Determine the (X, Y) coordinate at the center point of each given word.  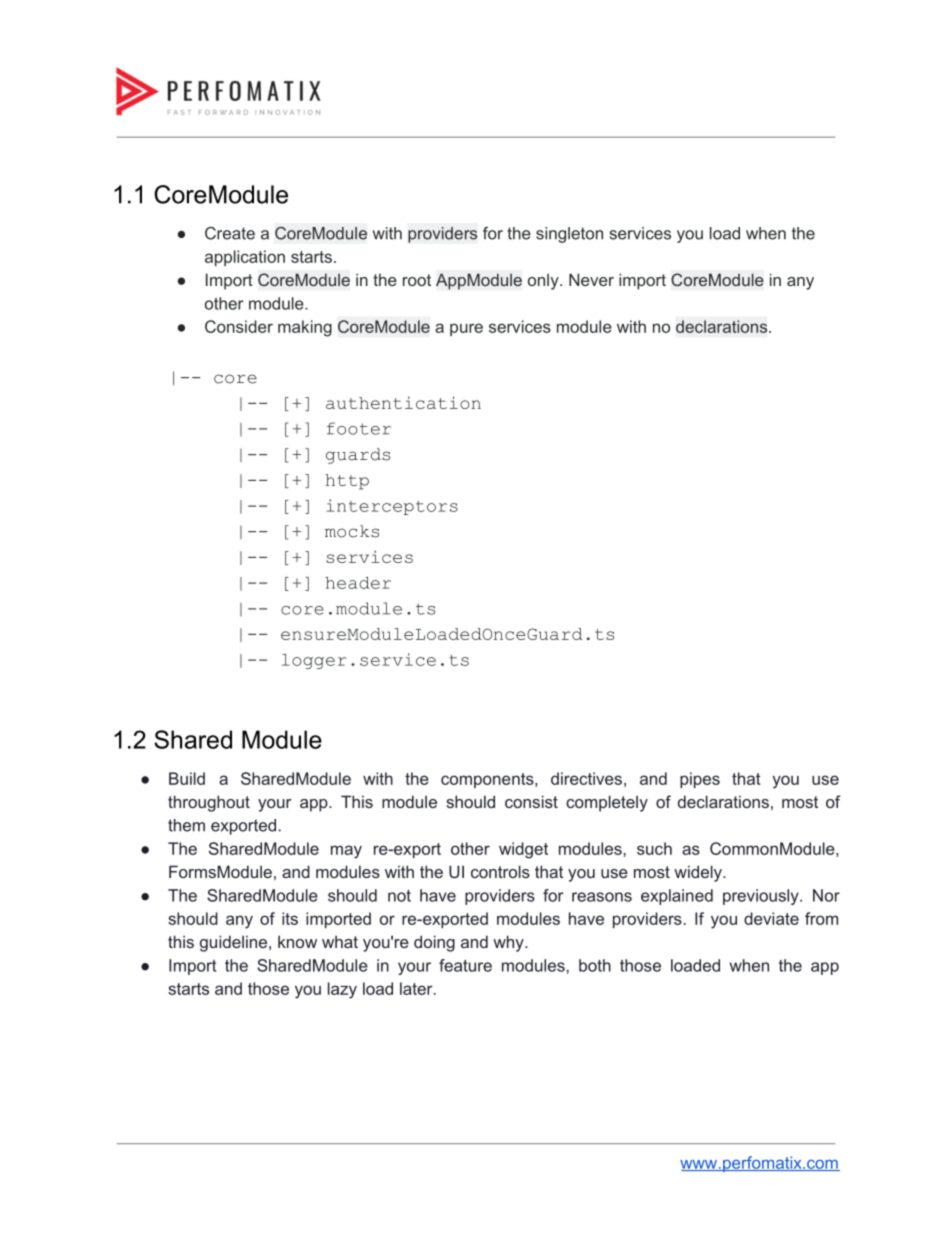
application (245, 258)
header (358, 583)
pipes (700, 780)
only (544, 281)
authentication (403, 402)
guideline (235, 943)
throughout (209, 803)
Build (187, 778)
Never (591, 279)
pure (466, 329)
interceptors (392, 507)
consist (531, 801)
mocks (352, 531)
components (488, 780)
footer (359, 428)
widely (699, 873)
